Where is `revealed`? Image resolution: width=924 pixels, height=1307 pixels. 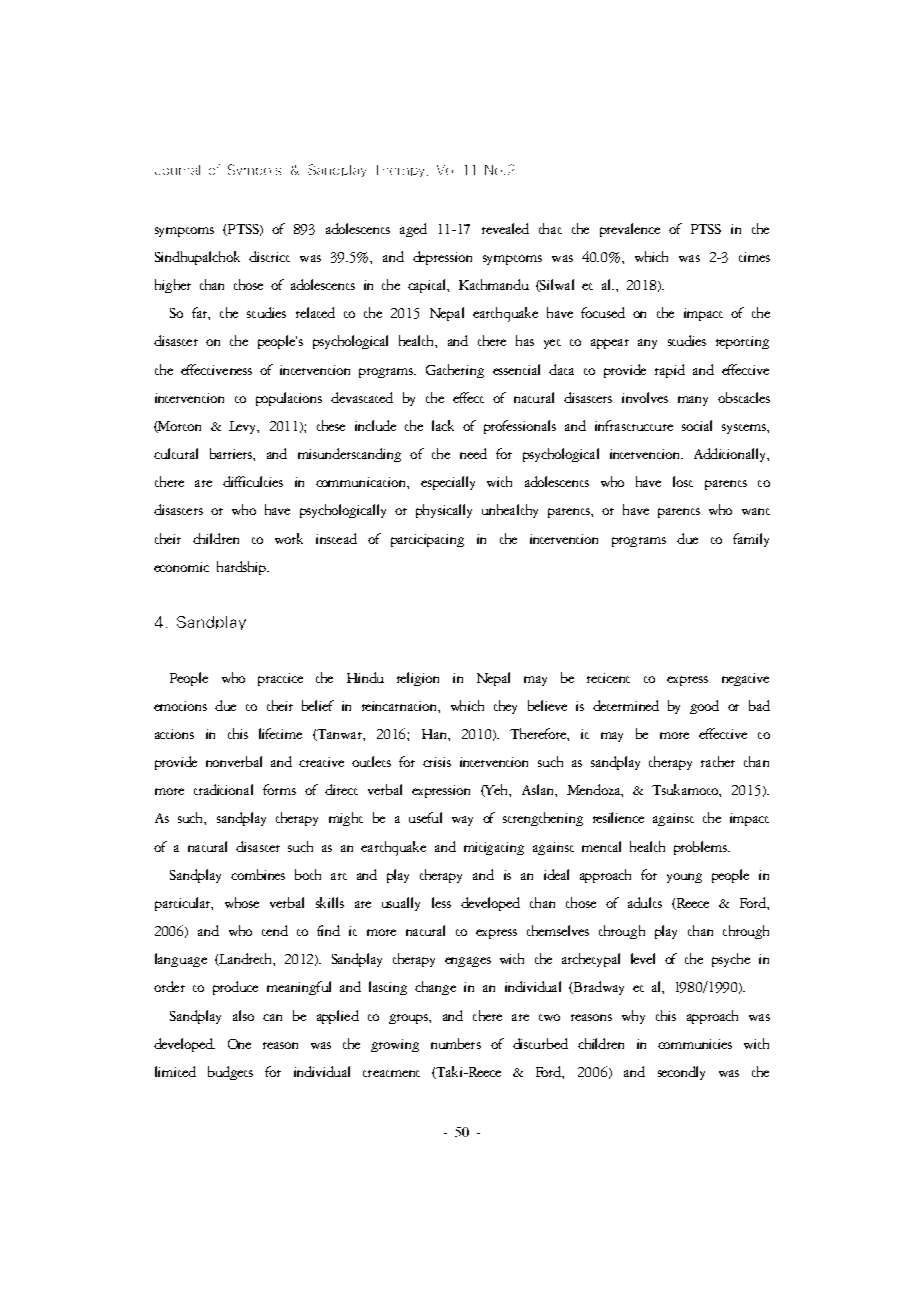
revealed is located at coordinates (505, 228).
